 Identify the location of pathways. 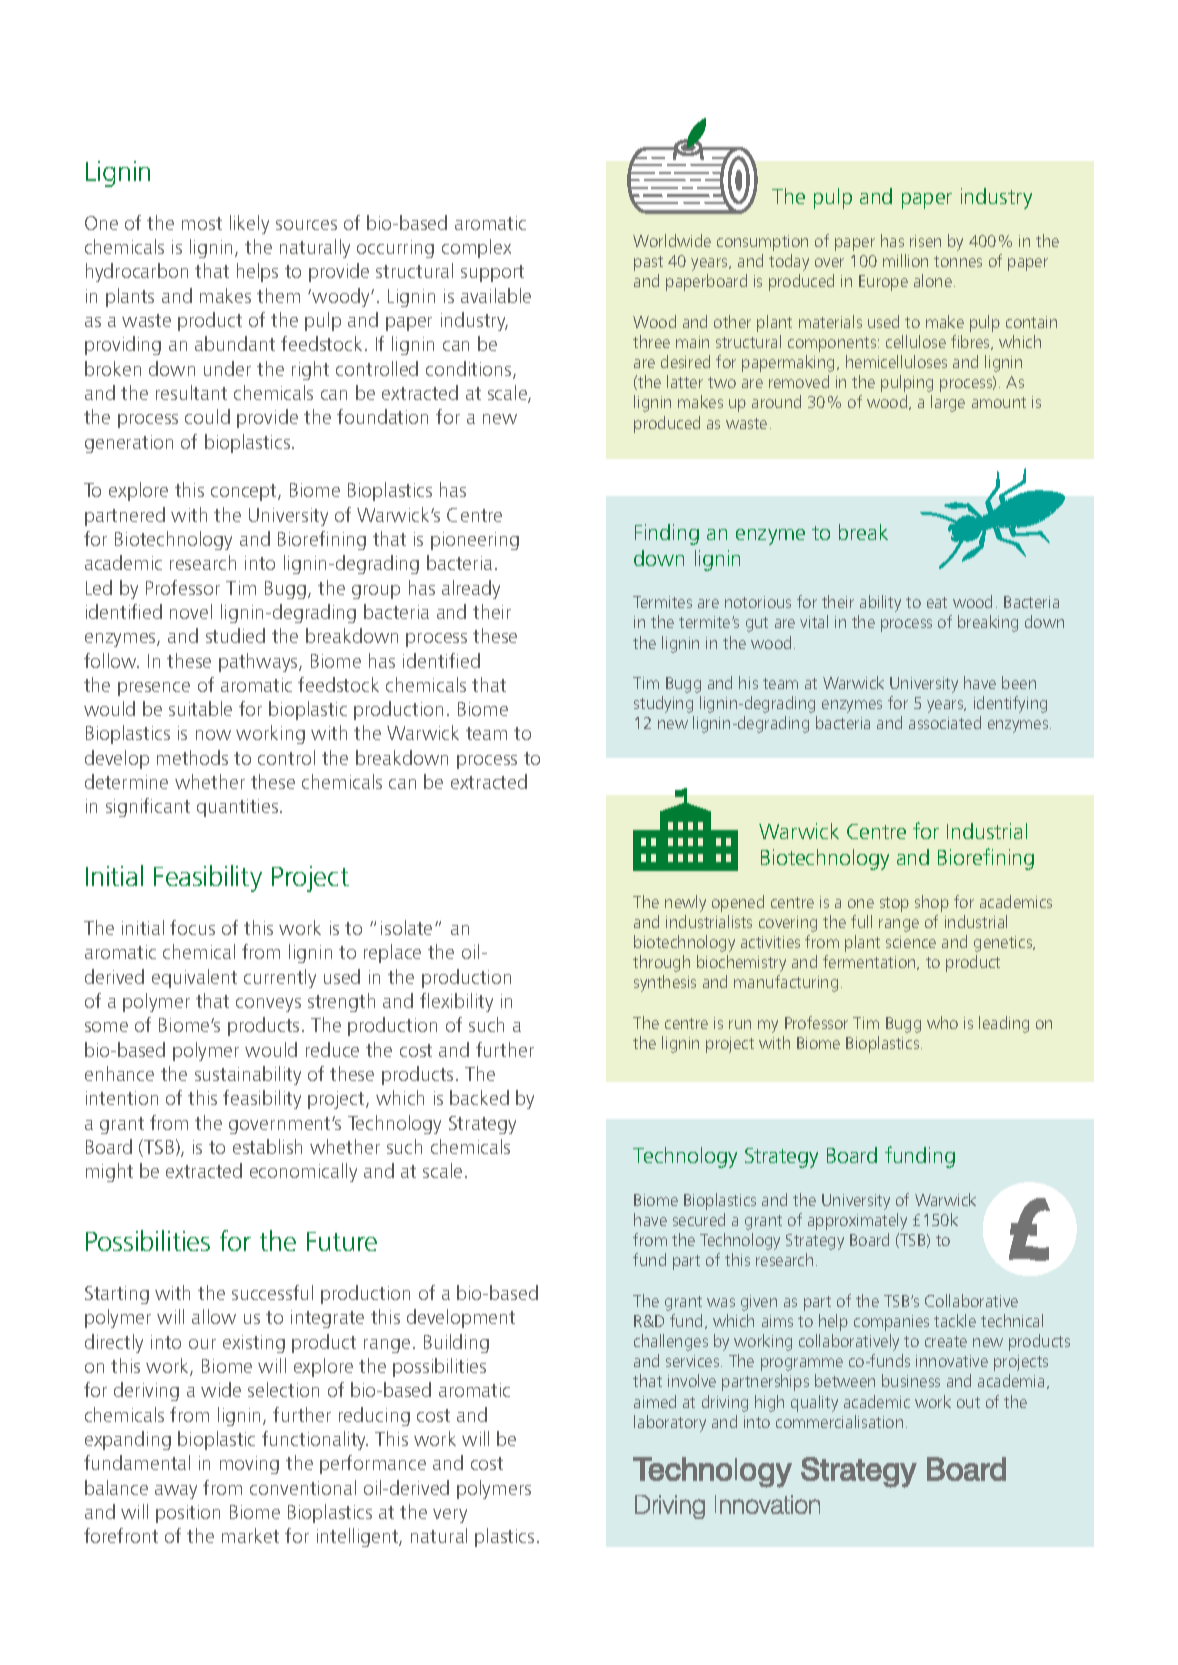
(259, 662).
